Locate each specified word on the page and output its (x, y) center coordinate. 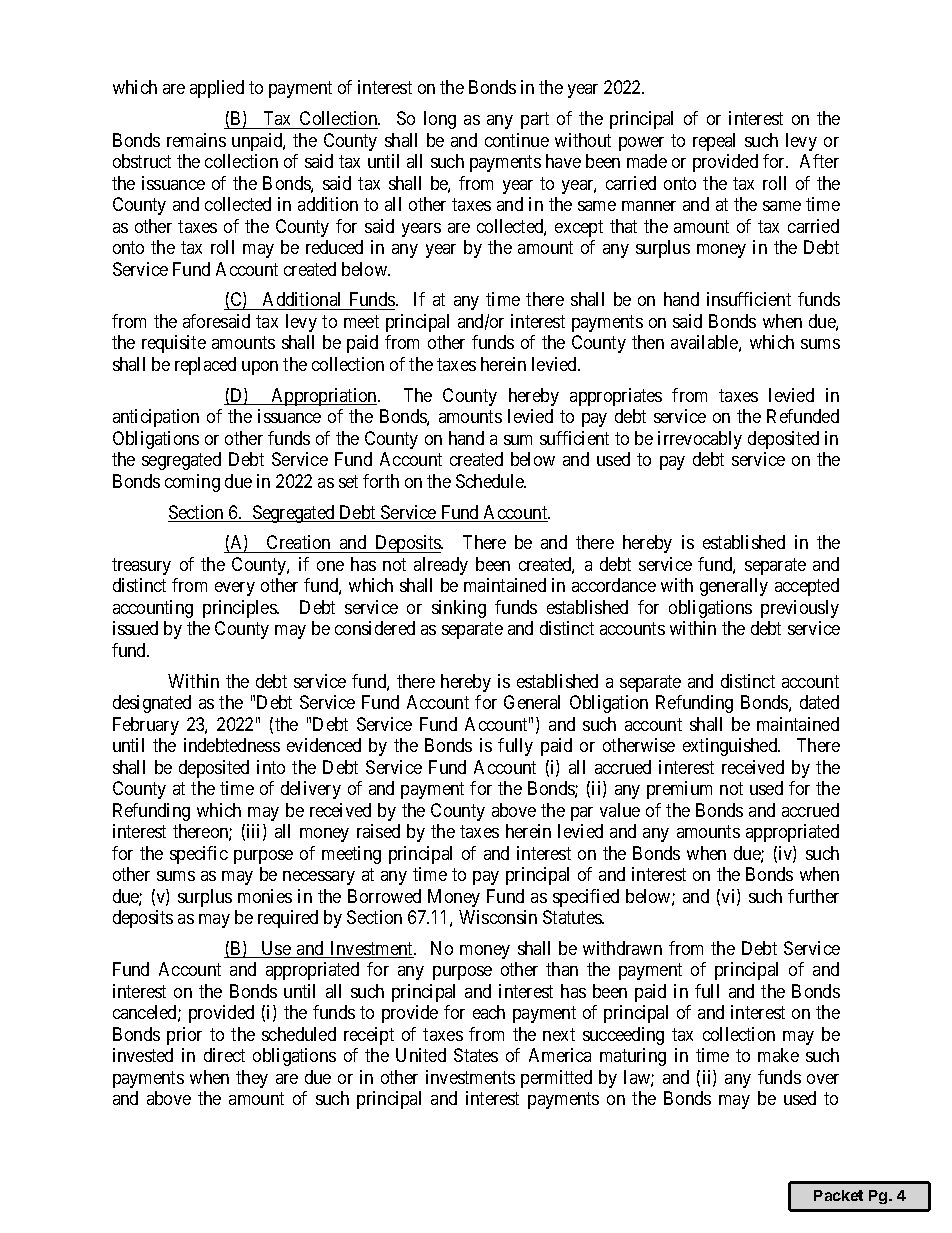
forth (381, 481)
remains (196, 140)
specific (199, 855)
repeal (714, 142)
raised (378, 831)
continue (517, 140)
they (252, 1079)
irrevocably (700, 440)
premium (679, 790)
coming (192, 483)
